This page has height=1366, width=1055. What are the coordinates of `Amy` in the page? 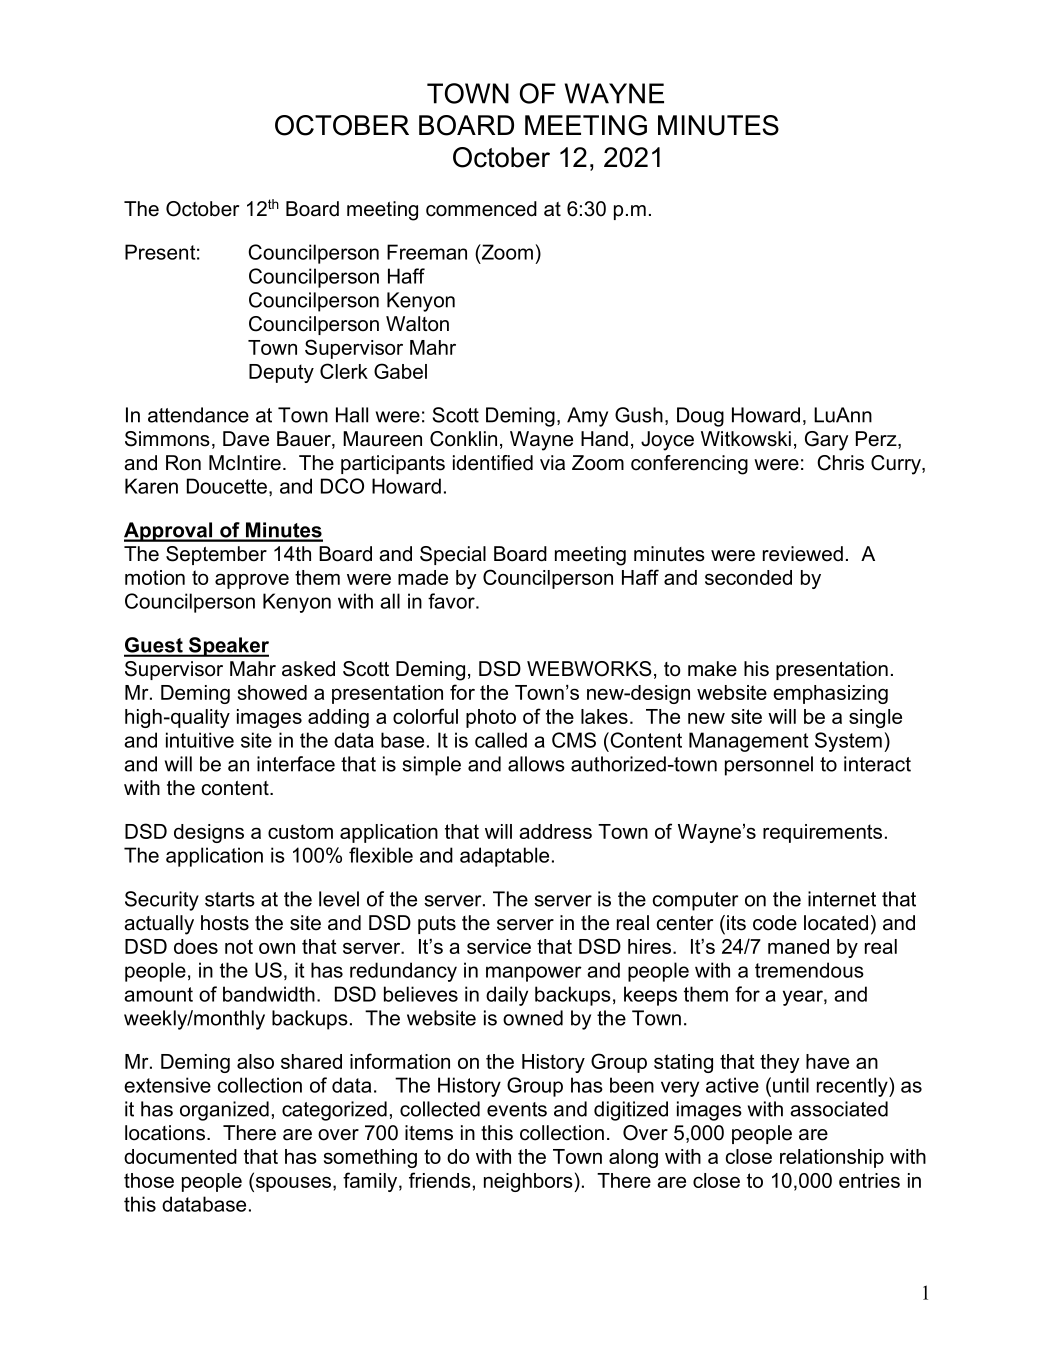 It's located at (587, 417).
